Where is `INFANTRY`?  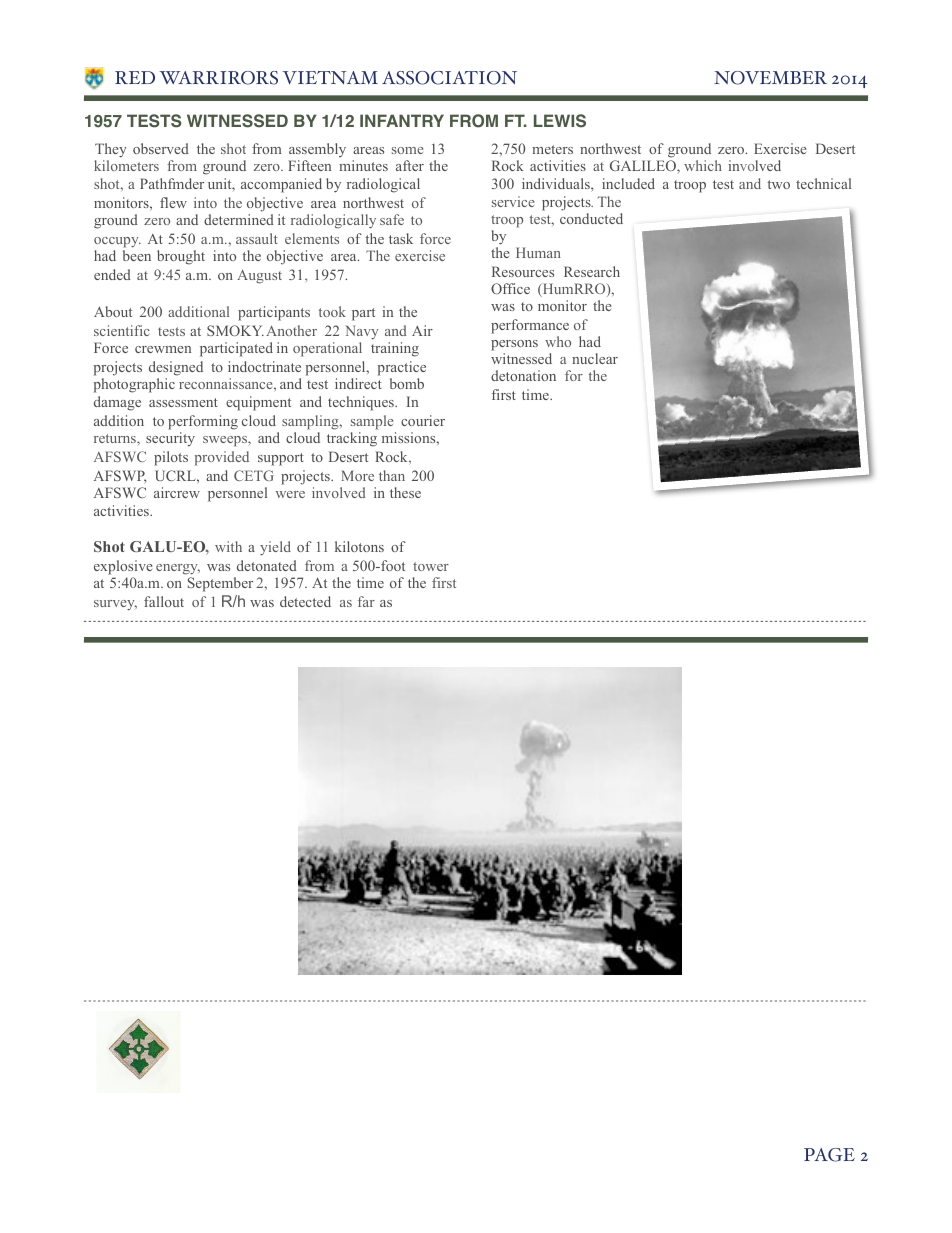 INFANTRY is located at coordinates (402, 120).
